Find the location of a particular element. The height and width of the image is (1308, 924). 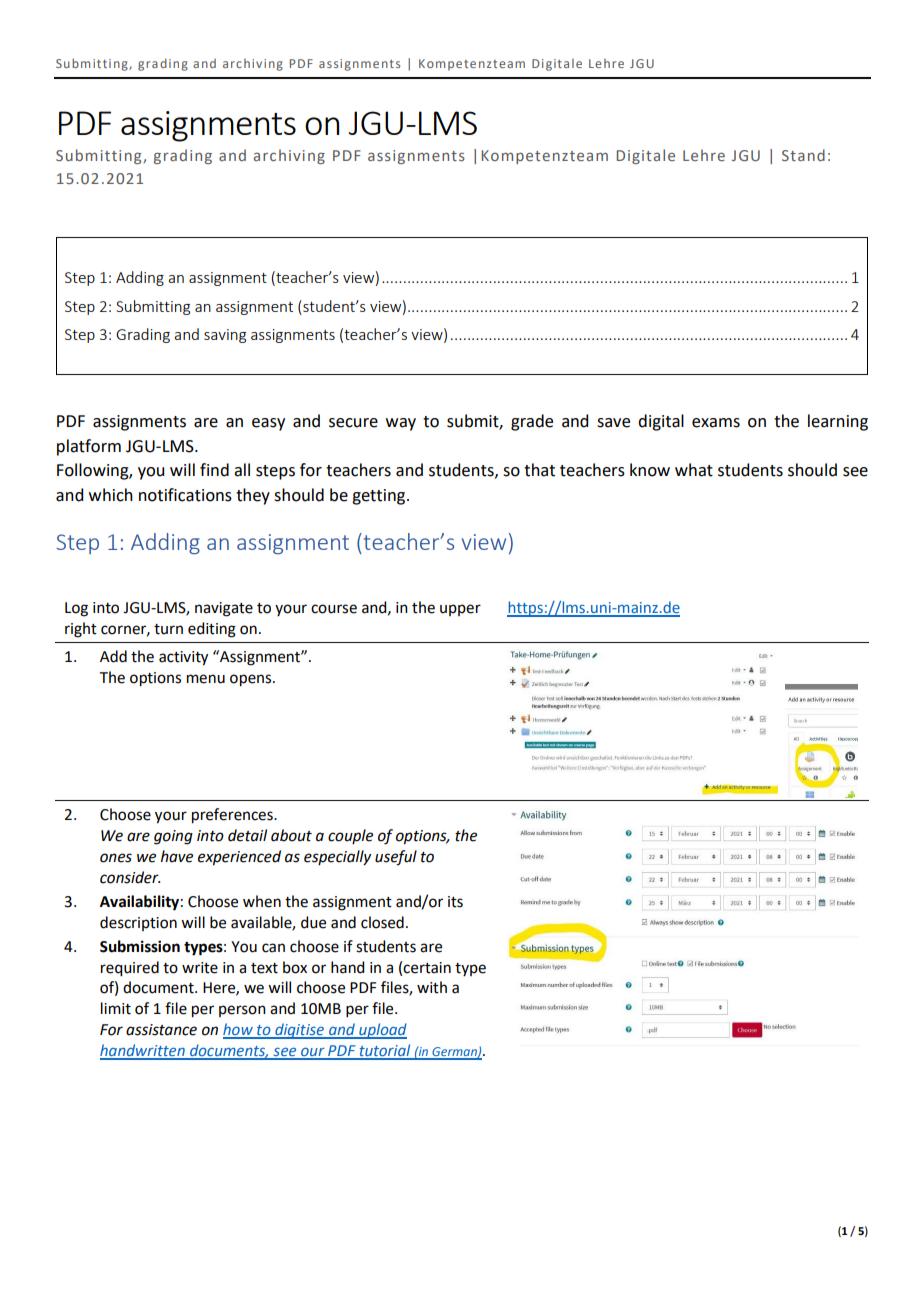

find is located at coordinates (214, 470).
